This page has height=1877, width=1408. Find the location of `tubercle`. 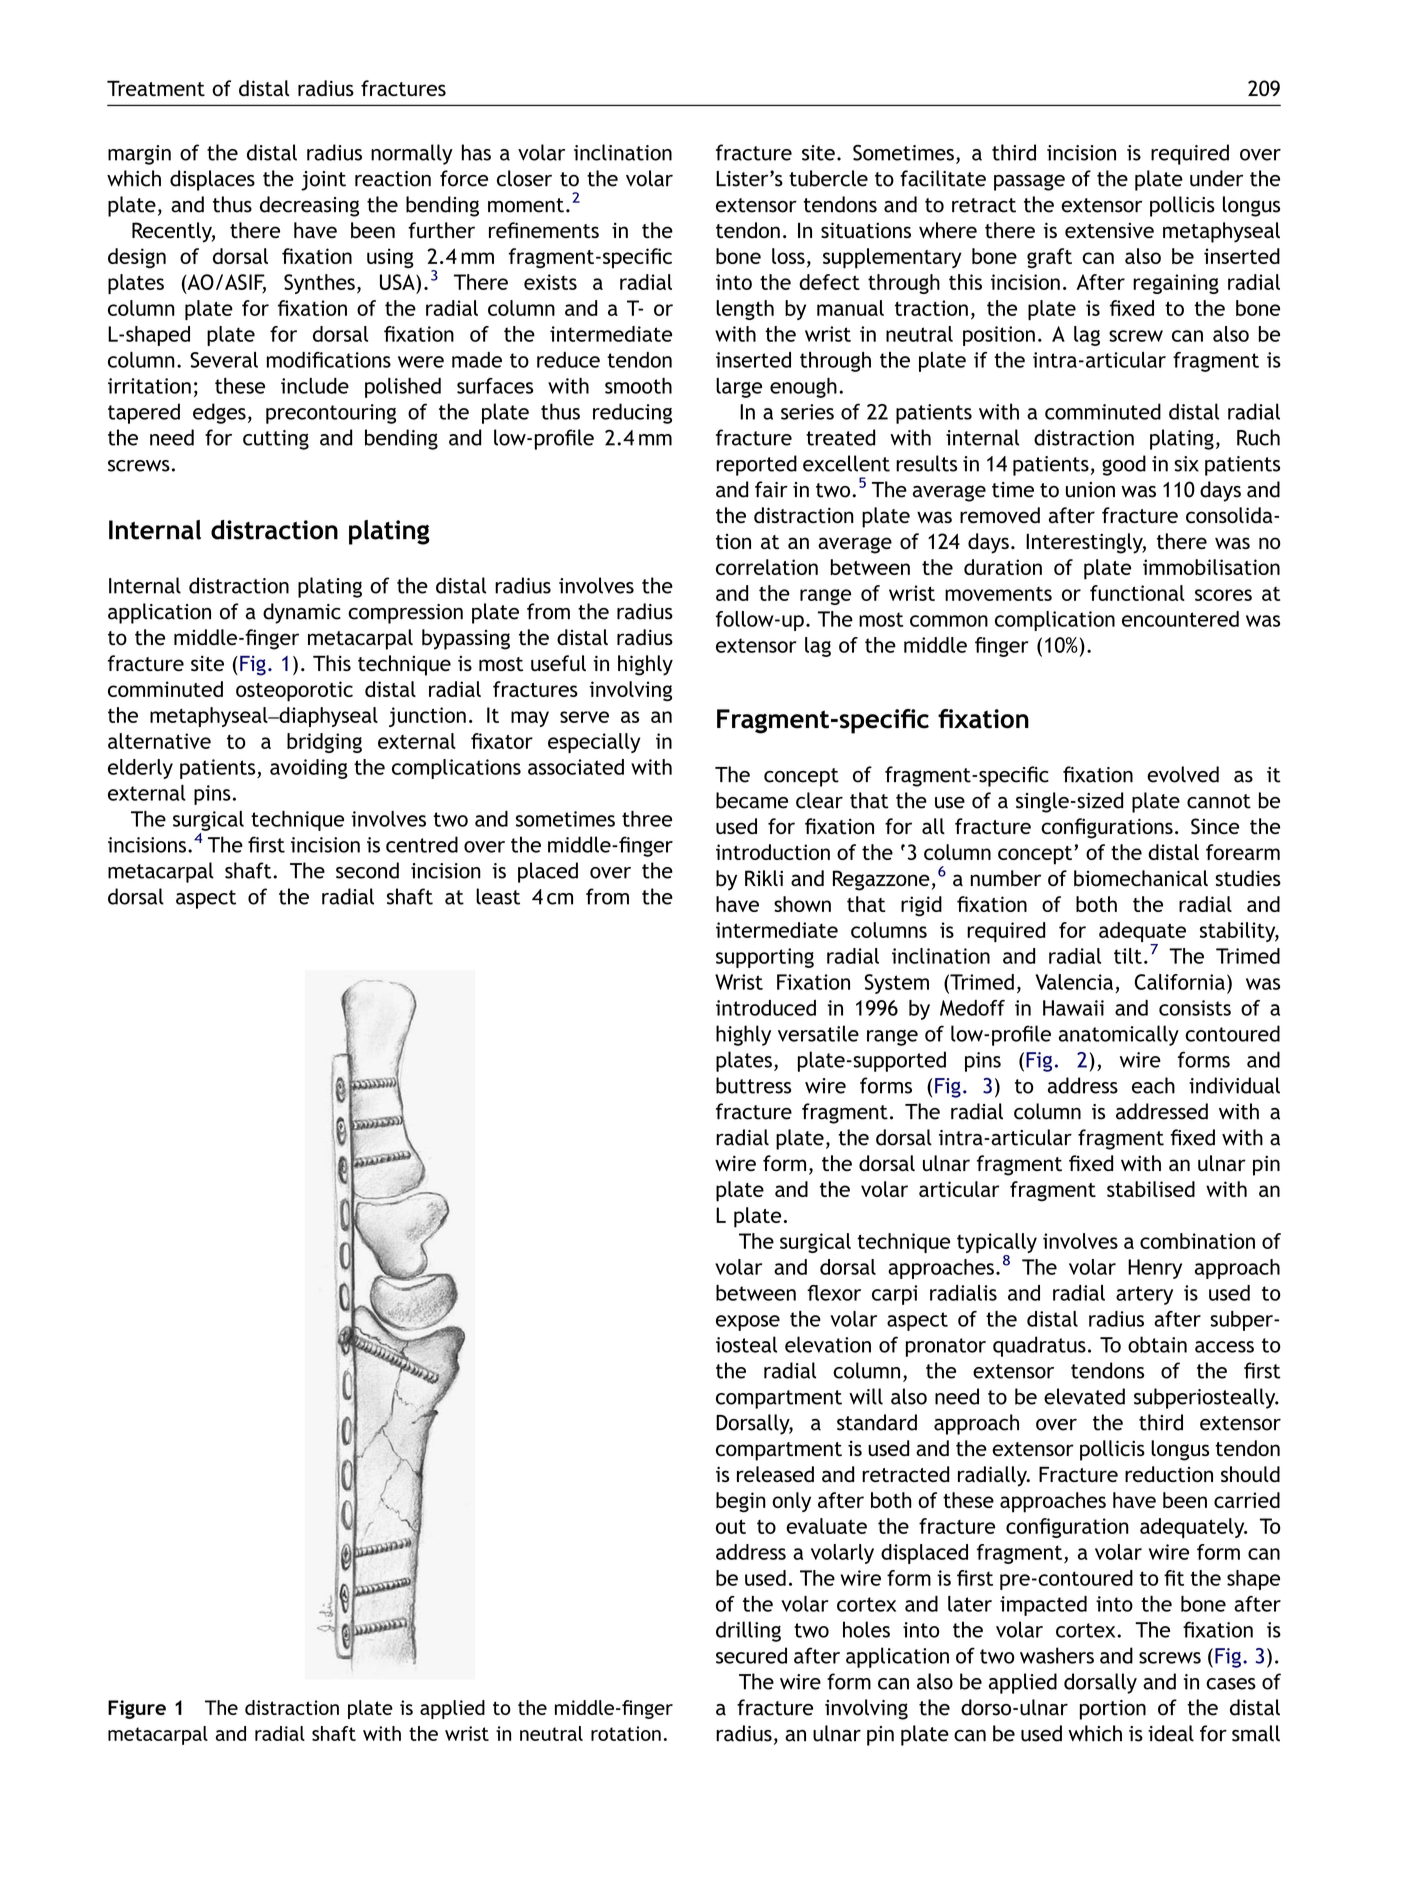

tubercle is located at coordinates (828, 178).
